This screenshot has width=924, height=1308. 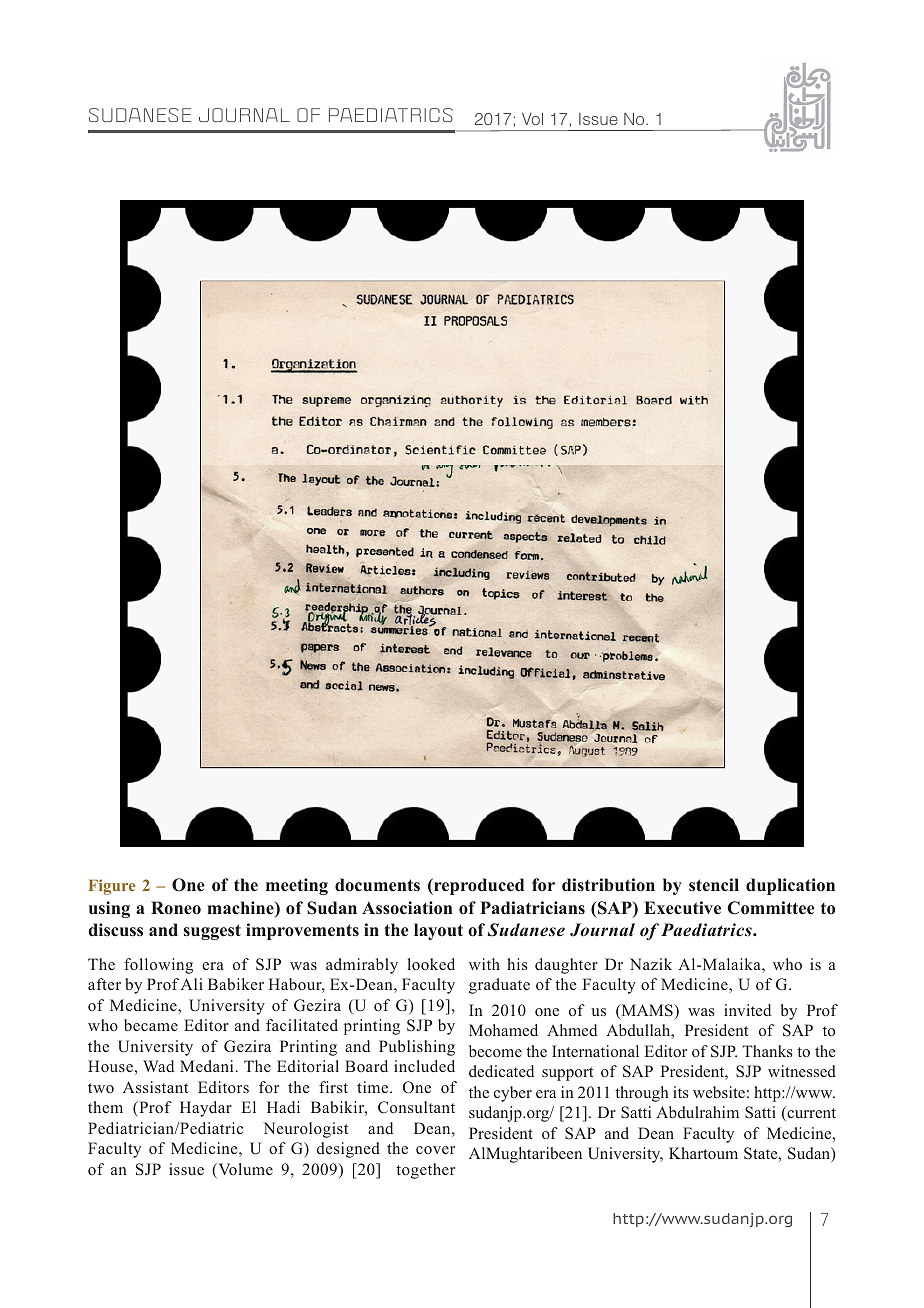 What do you see at coordinates (425, 1171) in the screenshot?
I see `together` at bounding box center [425, 1171].
